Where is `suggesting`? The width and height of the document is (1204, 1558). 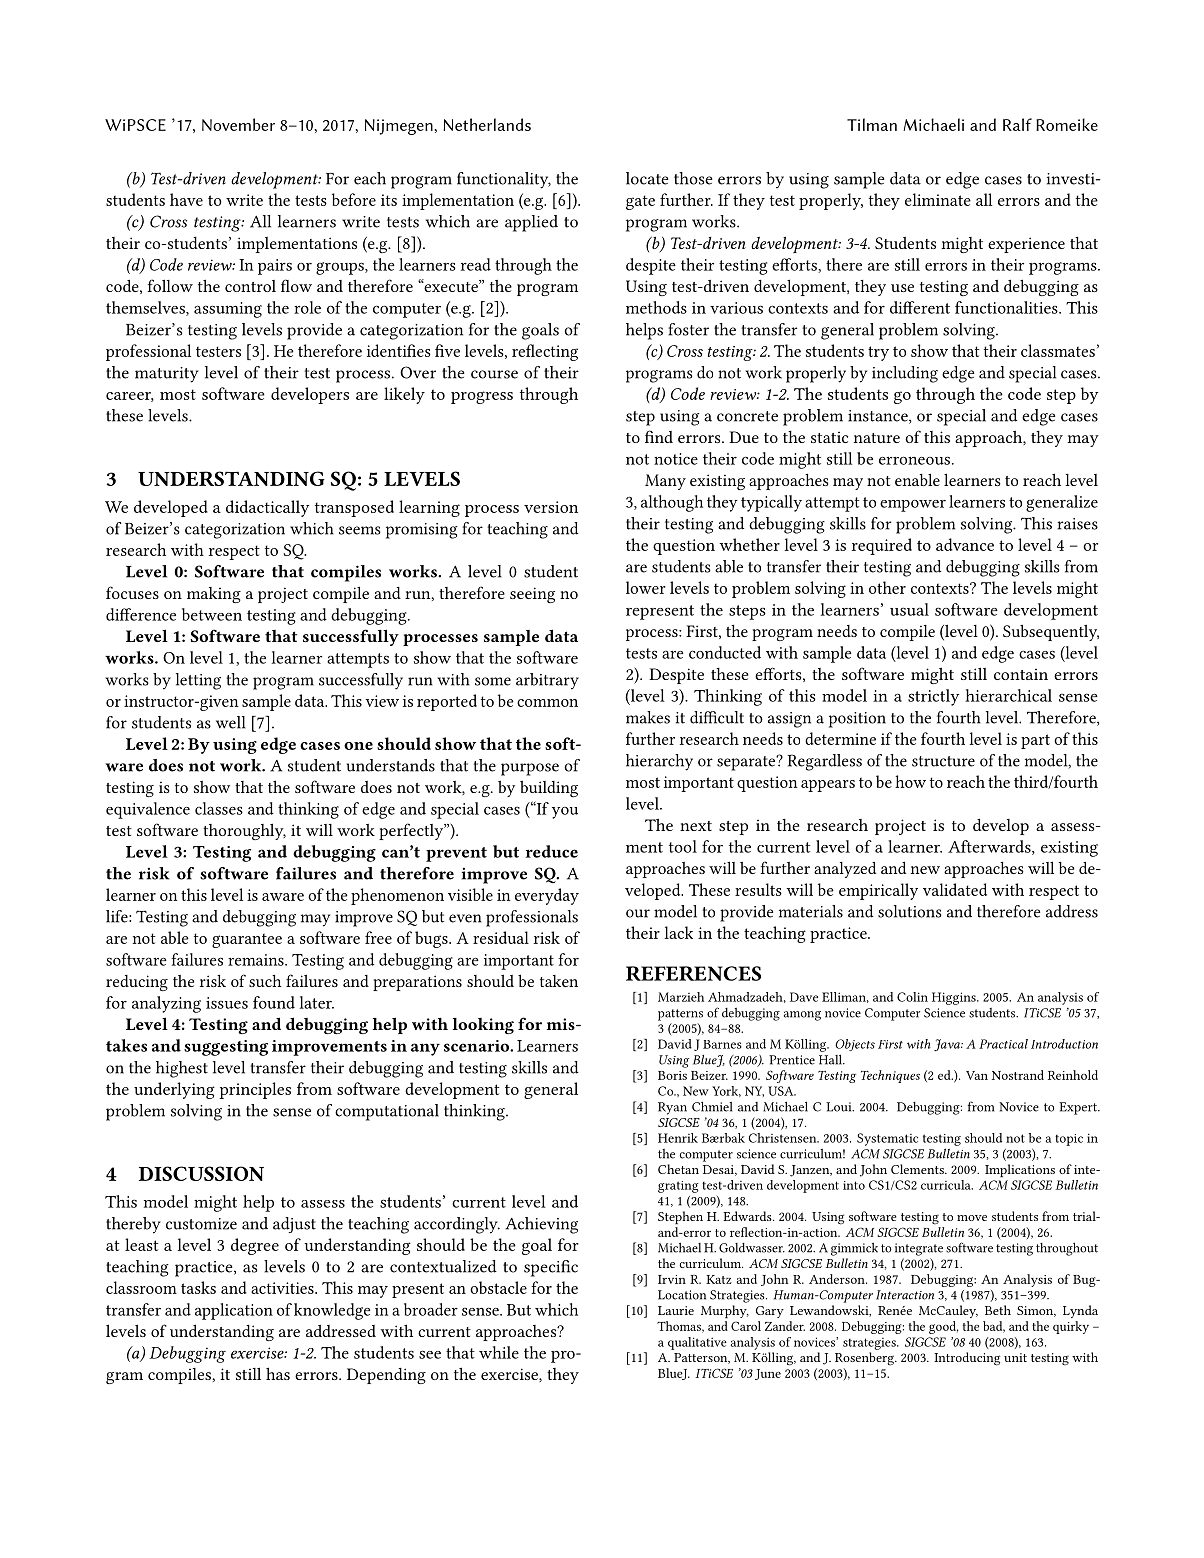 suggesting is located at coordinates (226, 1048).
